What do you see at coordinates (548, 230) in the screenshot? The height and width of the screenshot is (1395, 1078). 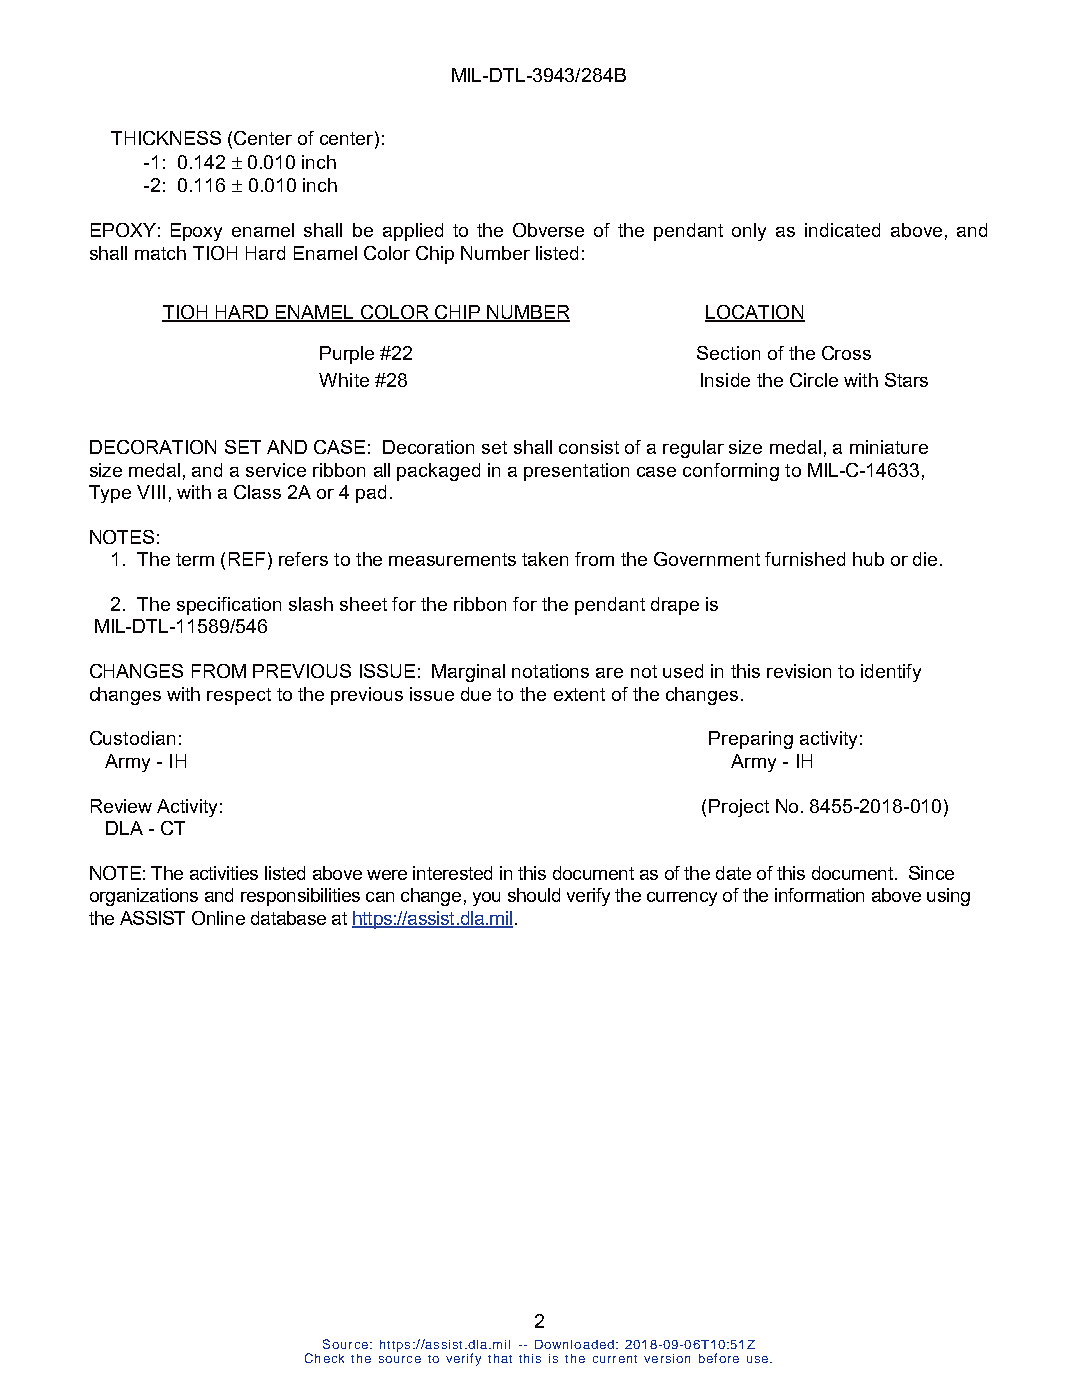 I see `Obverse` at bounding box center [548, 230].
